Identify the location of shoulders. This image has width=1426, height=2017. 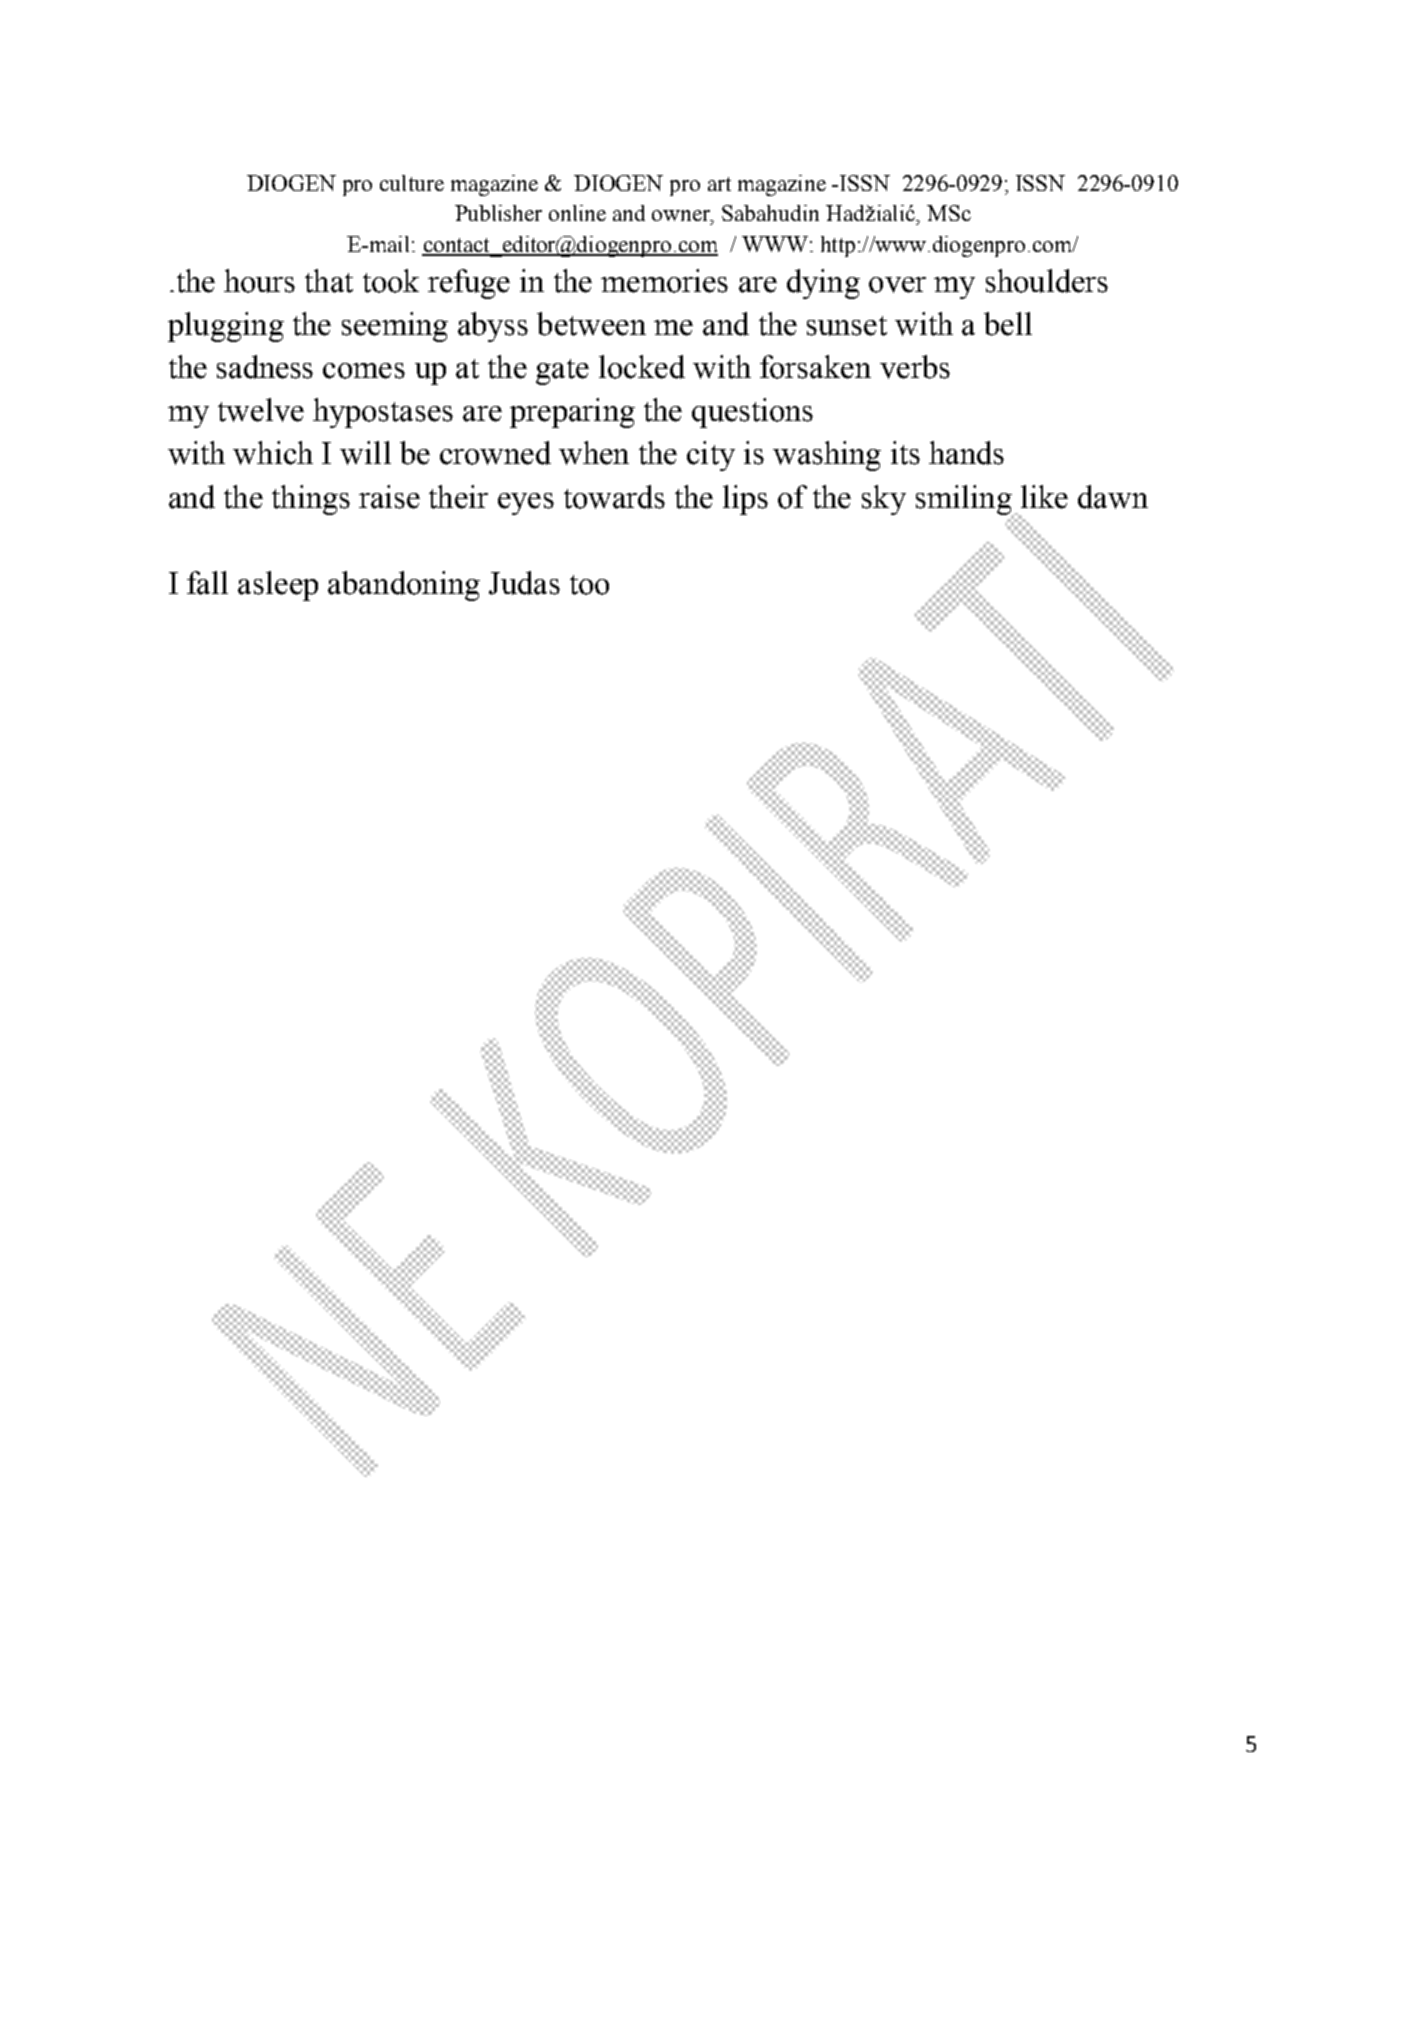
(1047, 281).
